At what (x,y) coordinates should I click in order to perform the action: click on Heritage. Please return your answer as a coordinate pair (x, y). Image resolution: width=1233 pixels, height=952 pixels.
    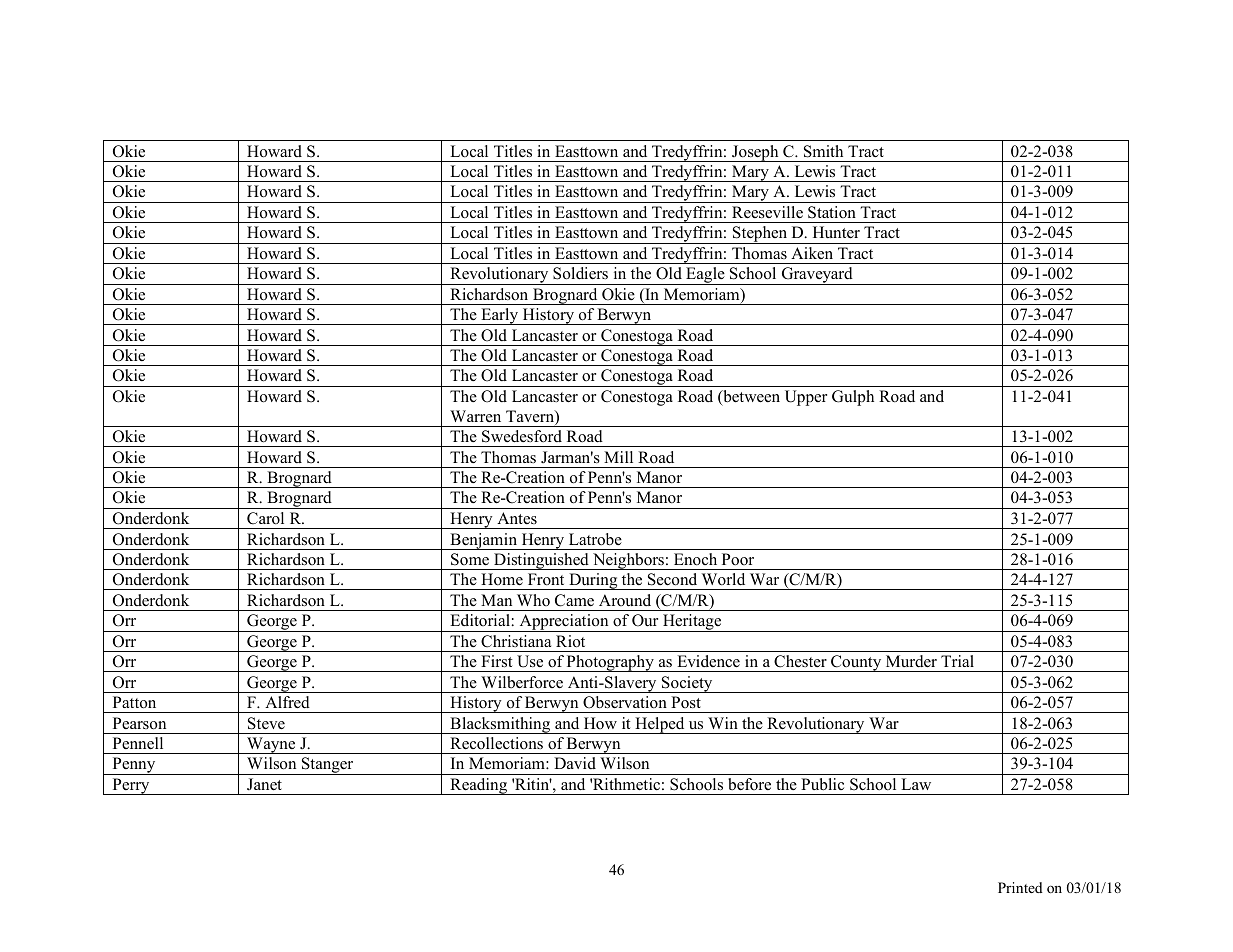
    Looking at the image, I should click on (692, 623).
